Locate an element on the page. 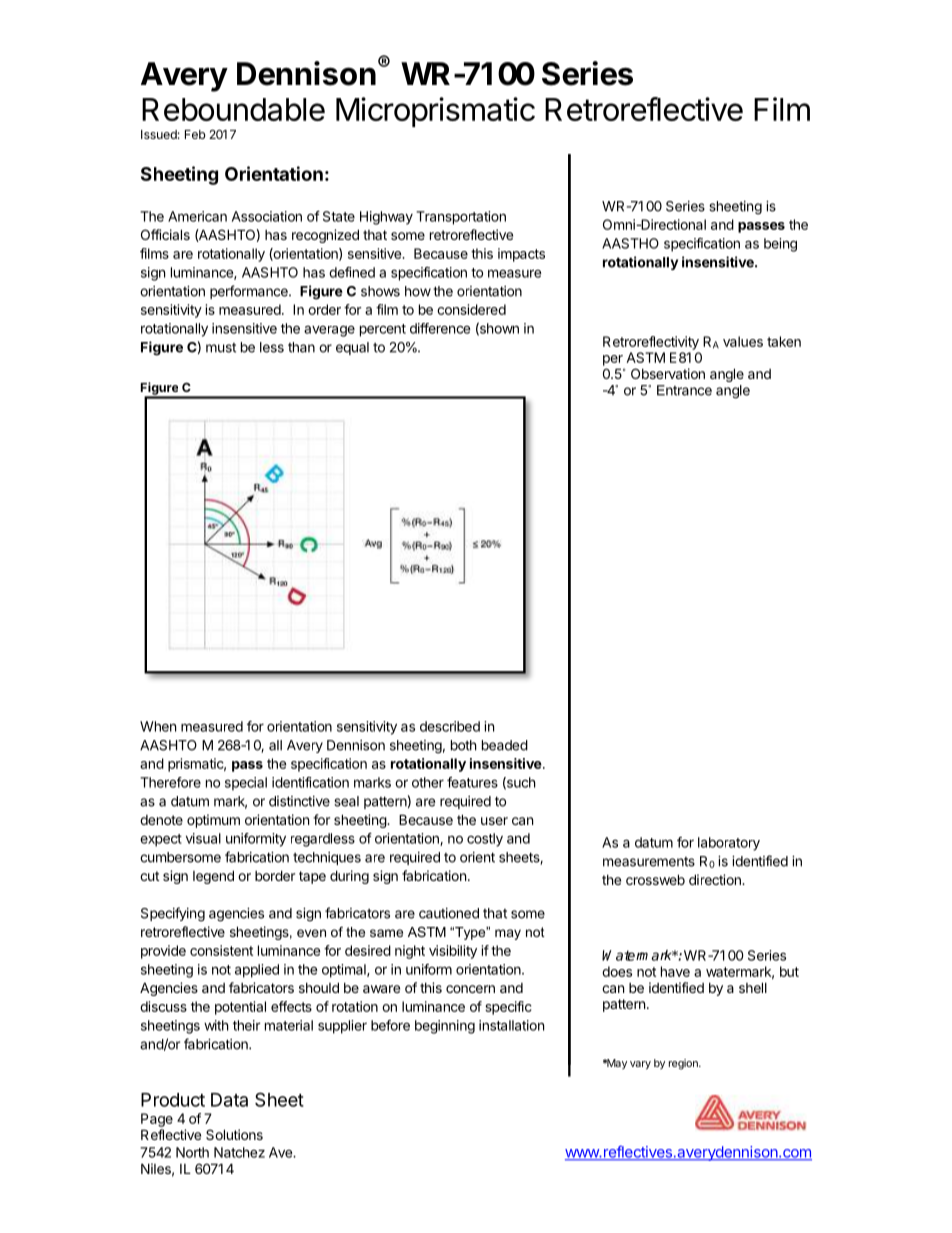 The image size is (952, 1233). Feb is located at coordinates (195, 134).
